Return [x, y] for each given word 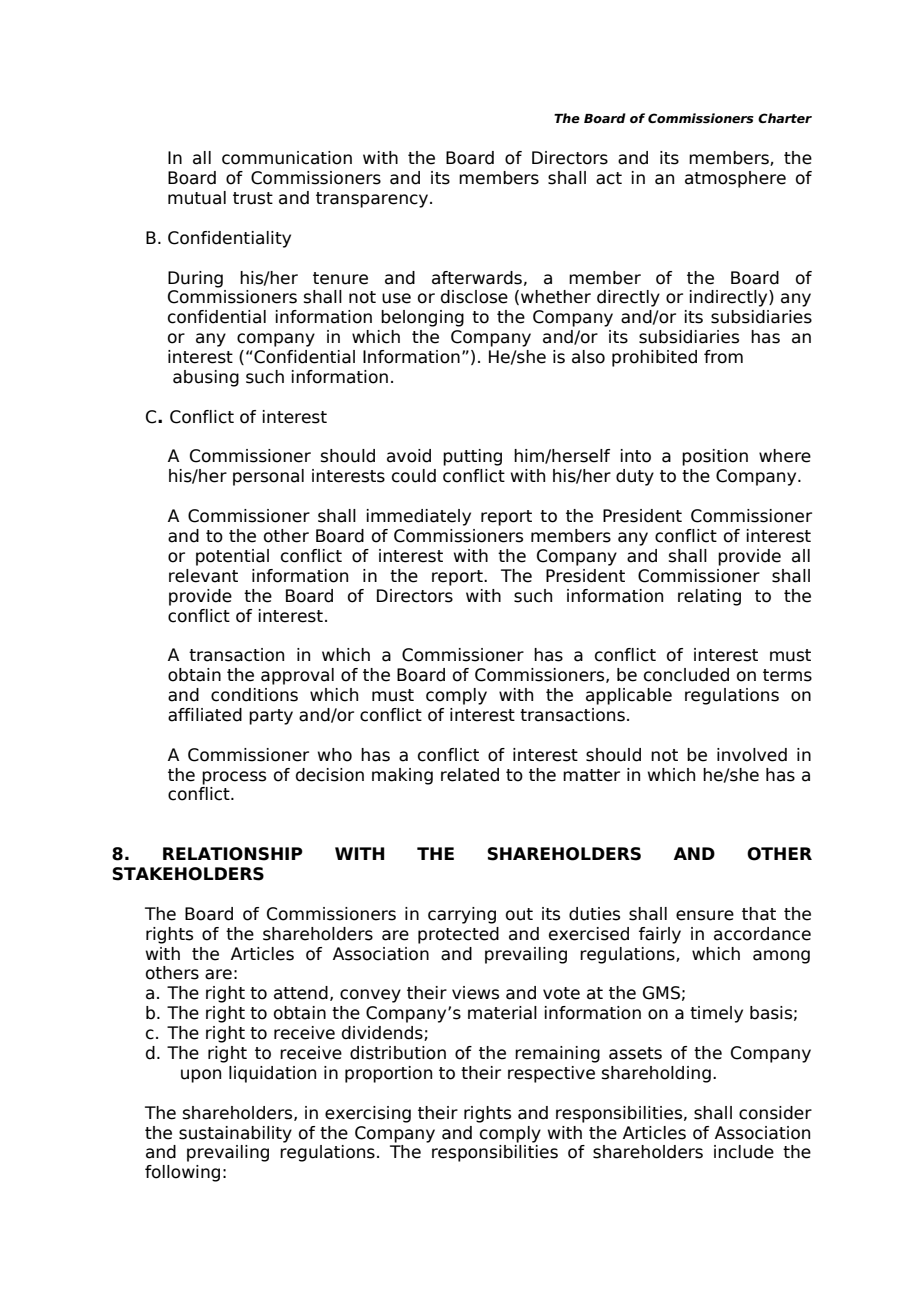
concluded [686, 675]
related [470, 775]
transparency [373, 200]
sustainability [235, 1134]
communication [287, 158]
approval [297, 676]
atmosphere [735, 179]
